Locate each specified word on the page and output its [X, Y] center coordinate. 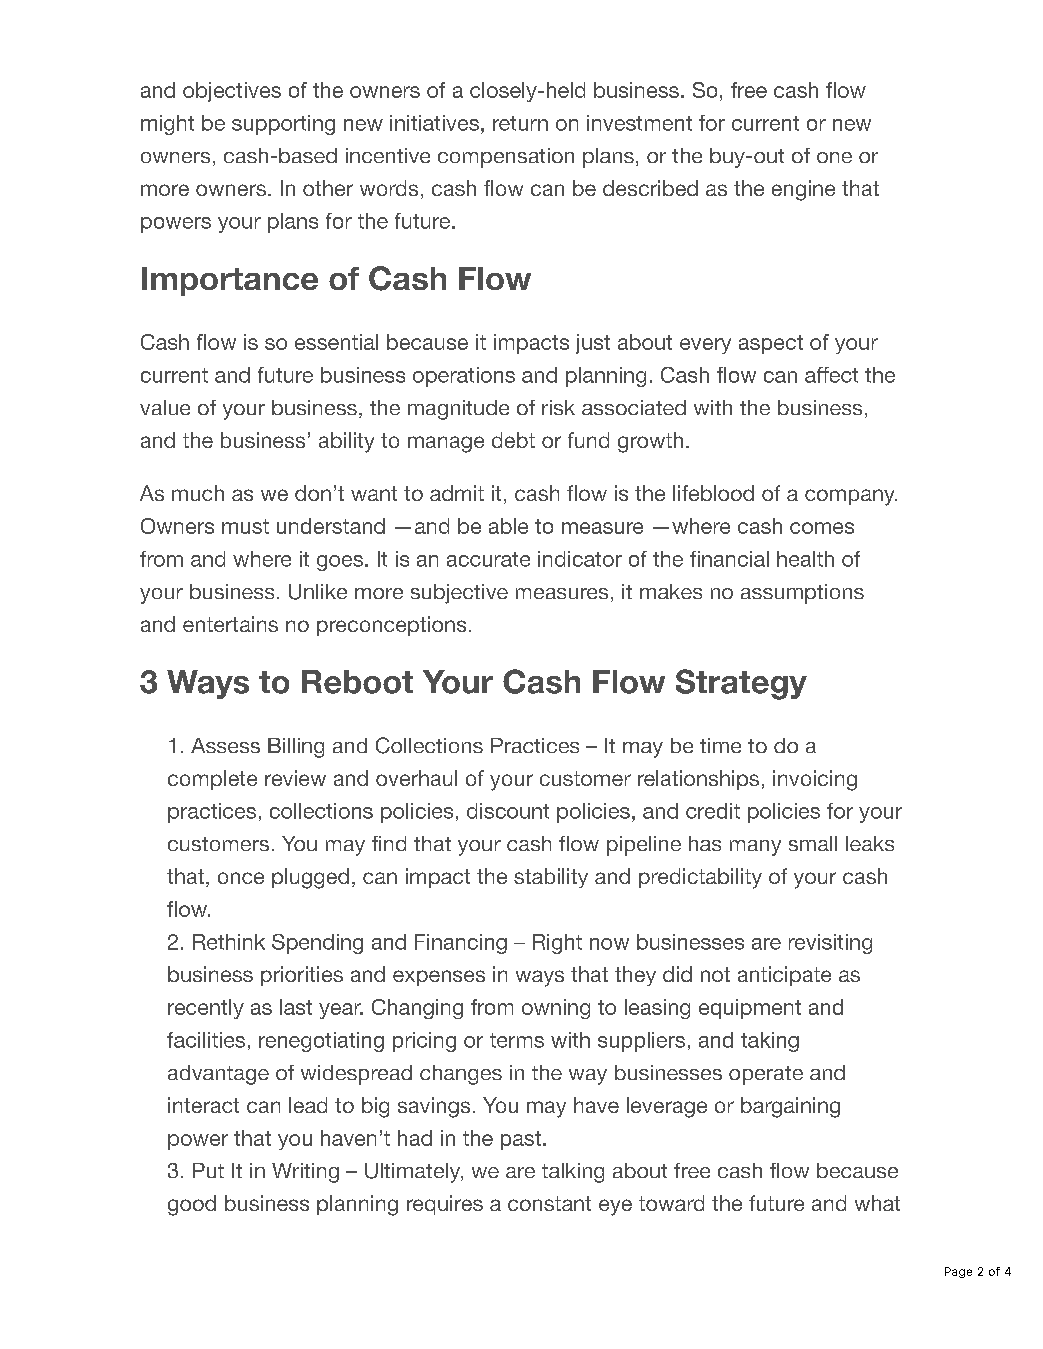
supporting [283, 125]
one [834, 157]
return [520, 123]
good [192, 1205]
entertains [230, 624]
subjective [459, 594]
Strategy [741, 684]
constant [549, 1203]
